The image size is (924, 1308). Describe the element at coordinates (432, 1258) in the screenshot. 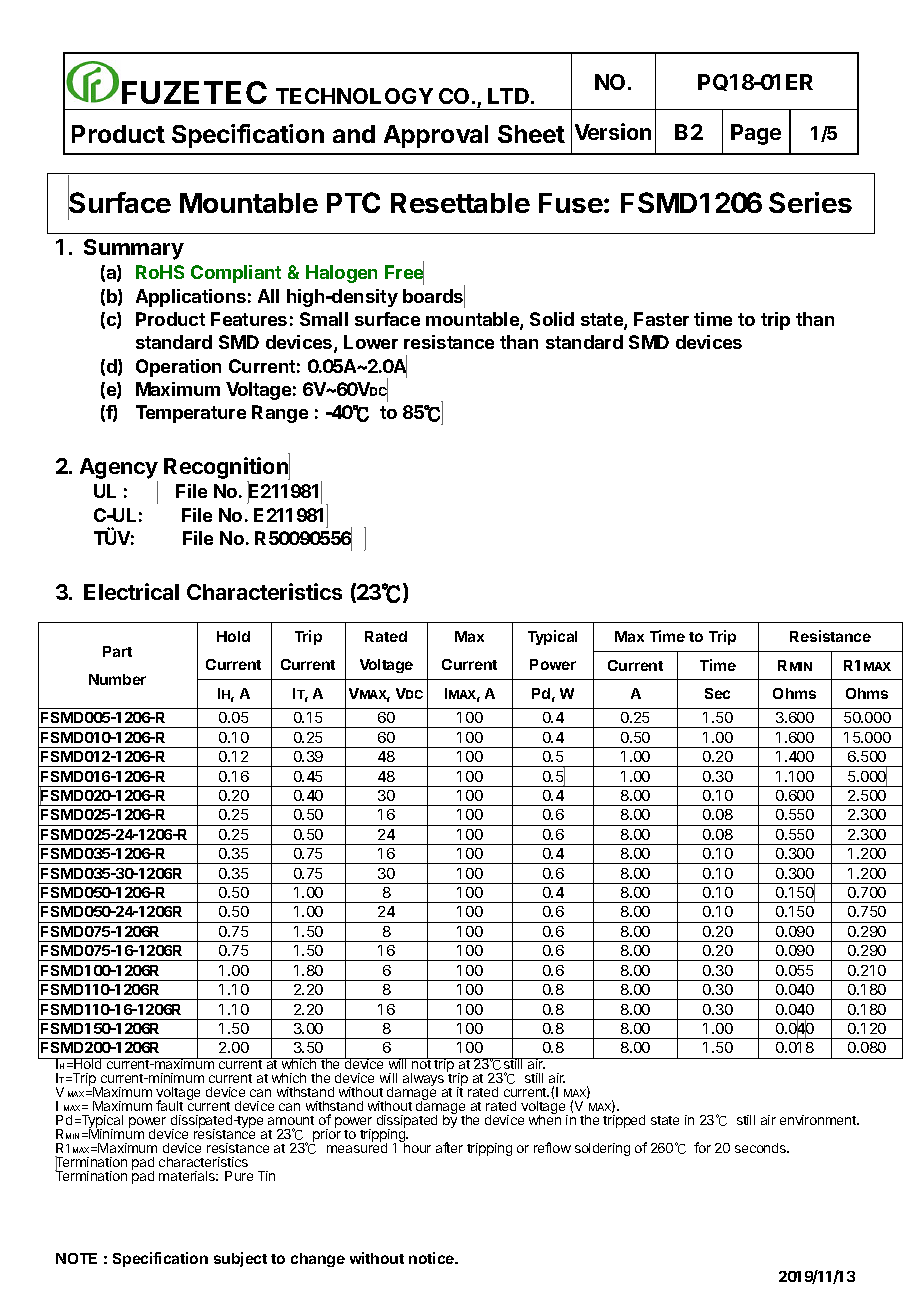

I see `notice` at that location.
